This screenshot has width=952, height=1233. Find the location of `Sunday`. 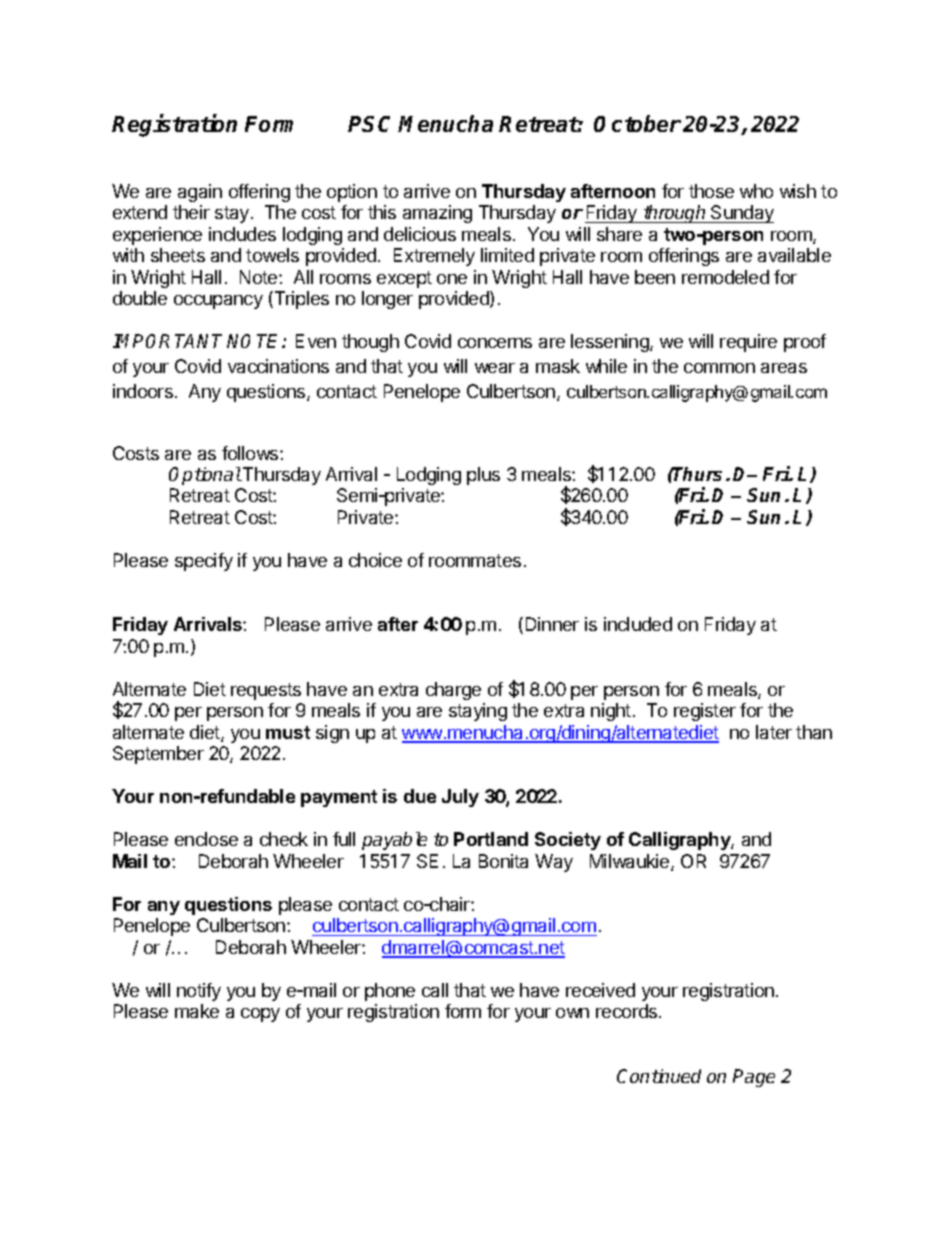

Sunday is located at coordinates (741, 214).
